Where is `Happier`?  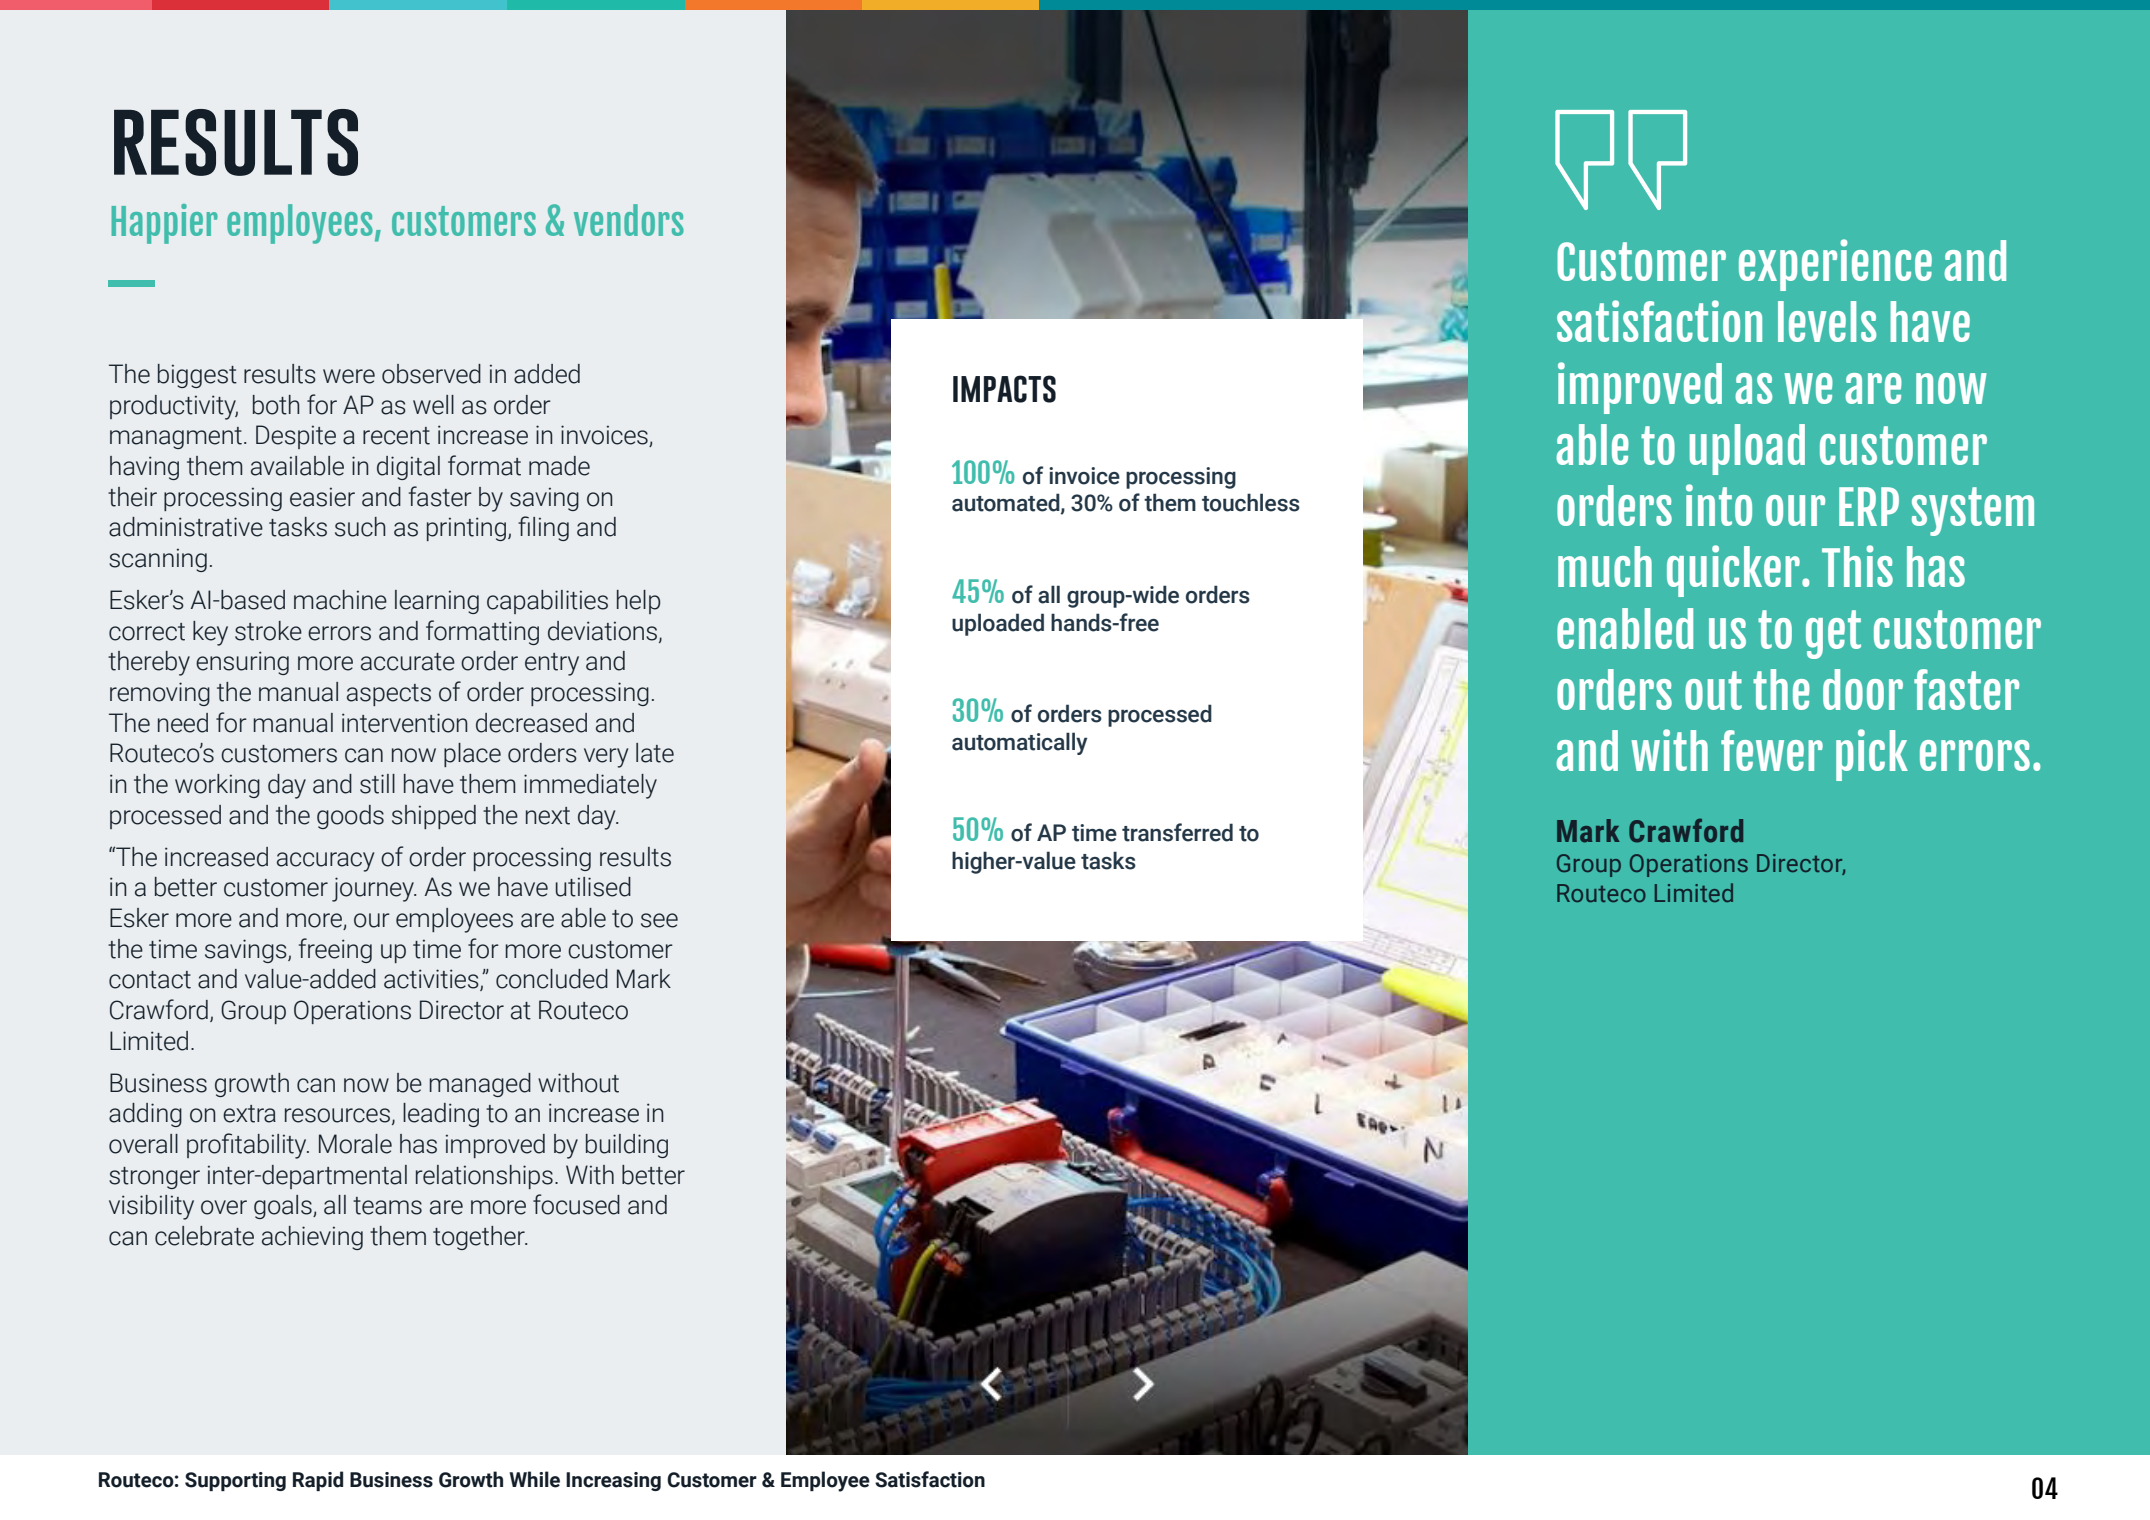
Happier is located at coordinates (165, 224).
